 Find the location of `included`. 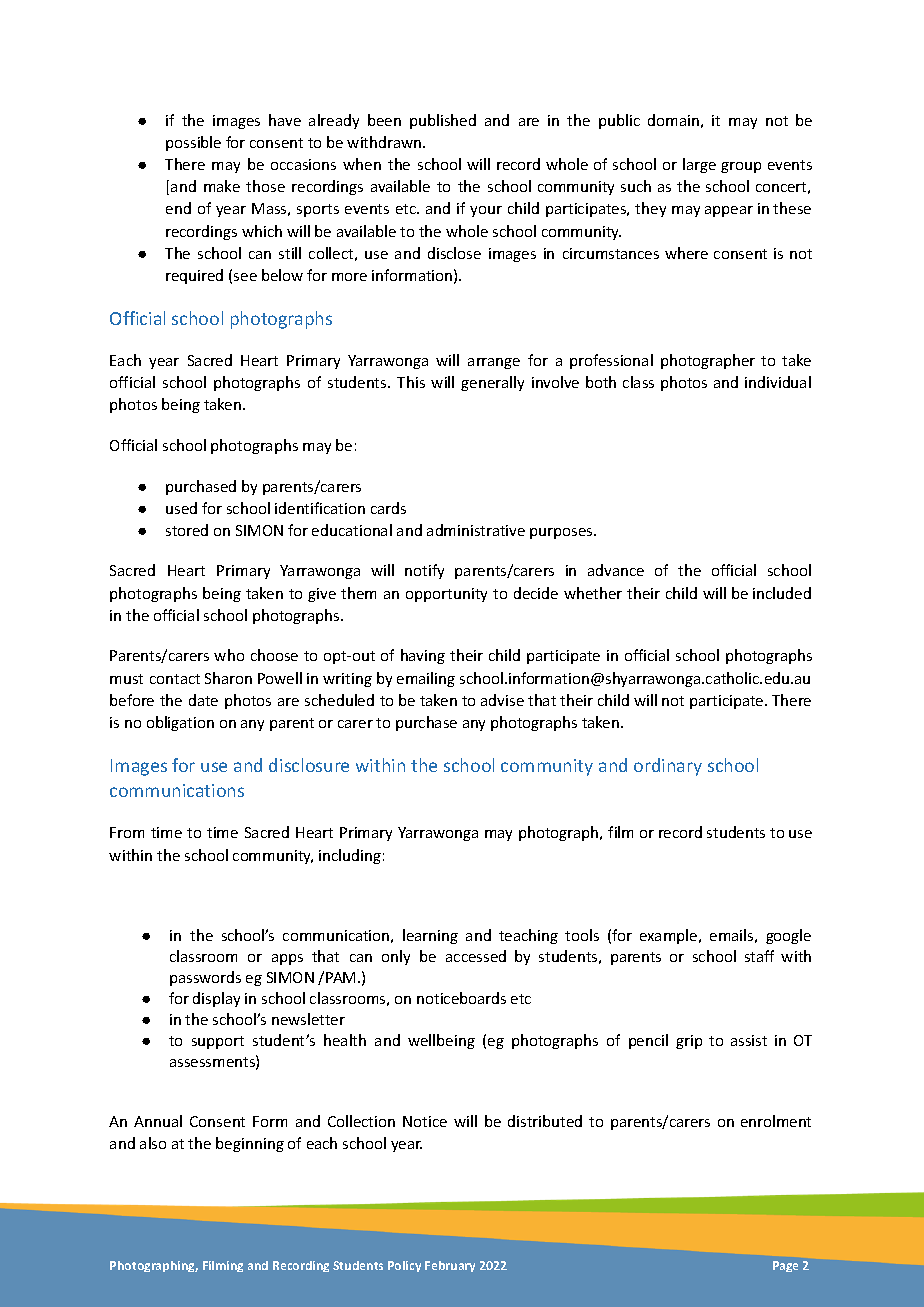

included is located at coordinates (782, 593).
